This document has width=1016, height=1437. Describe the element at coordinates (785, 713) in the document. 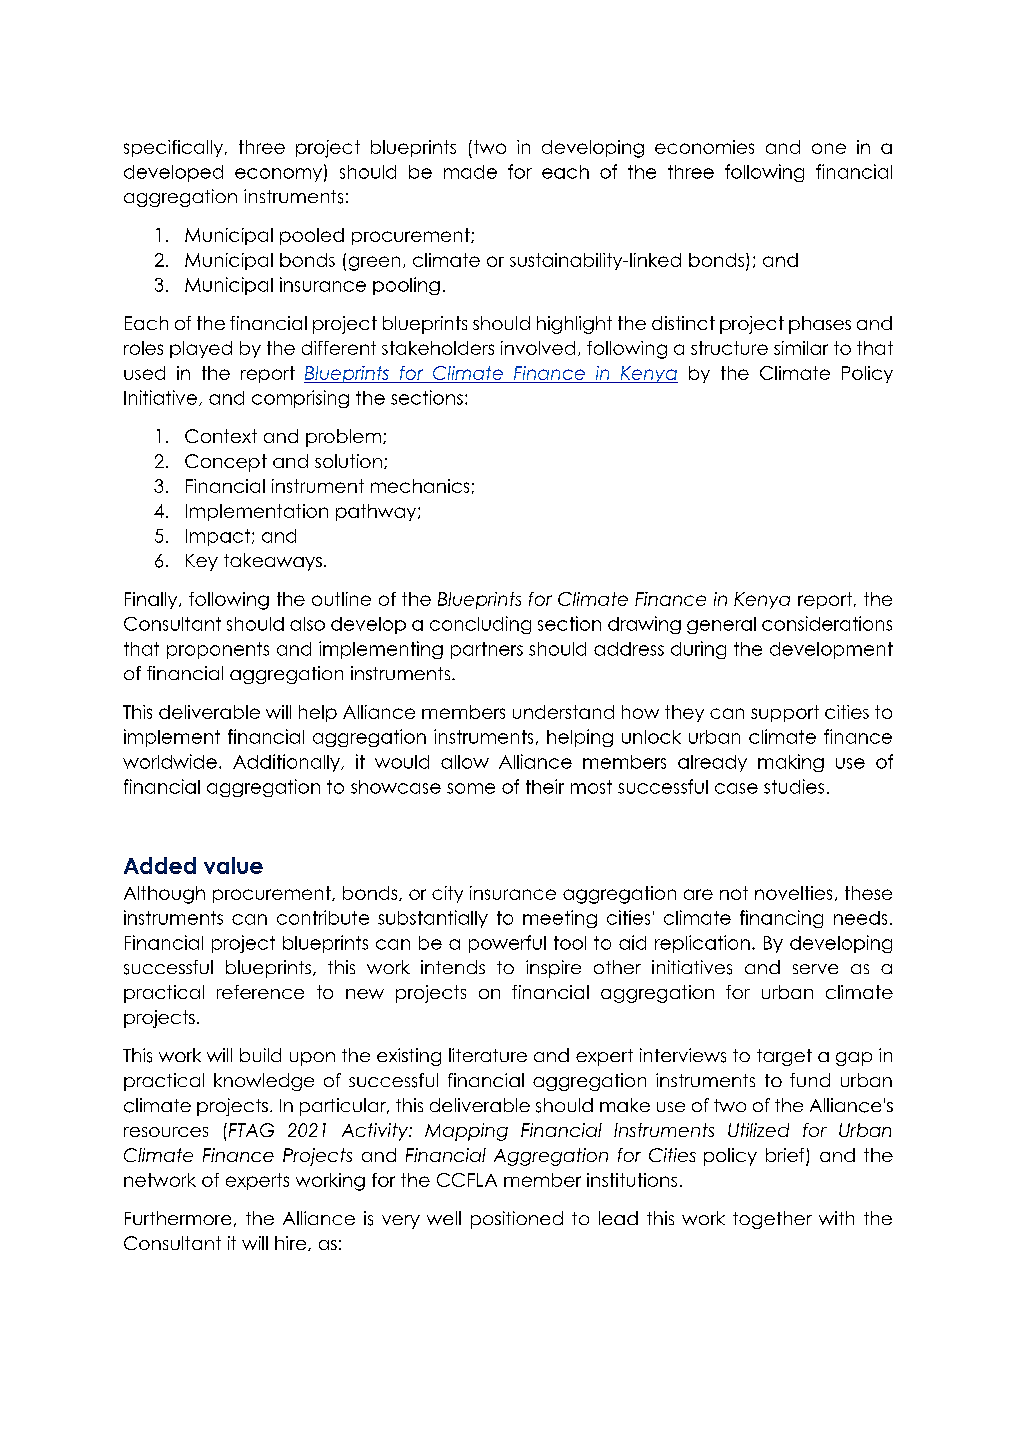

I see `support` at that location.
